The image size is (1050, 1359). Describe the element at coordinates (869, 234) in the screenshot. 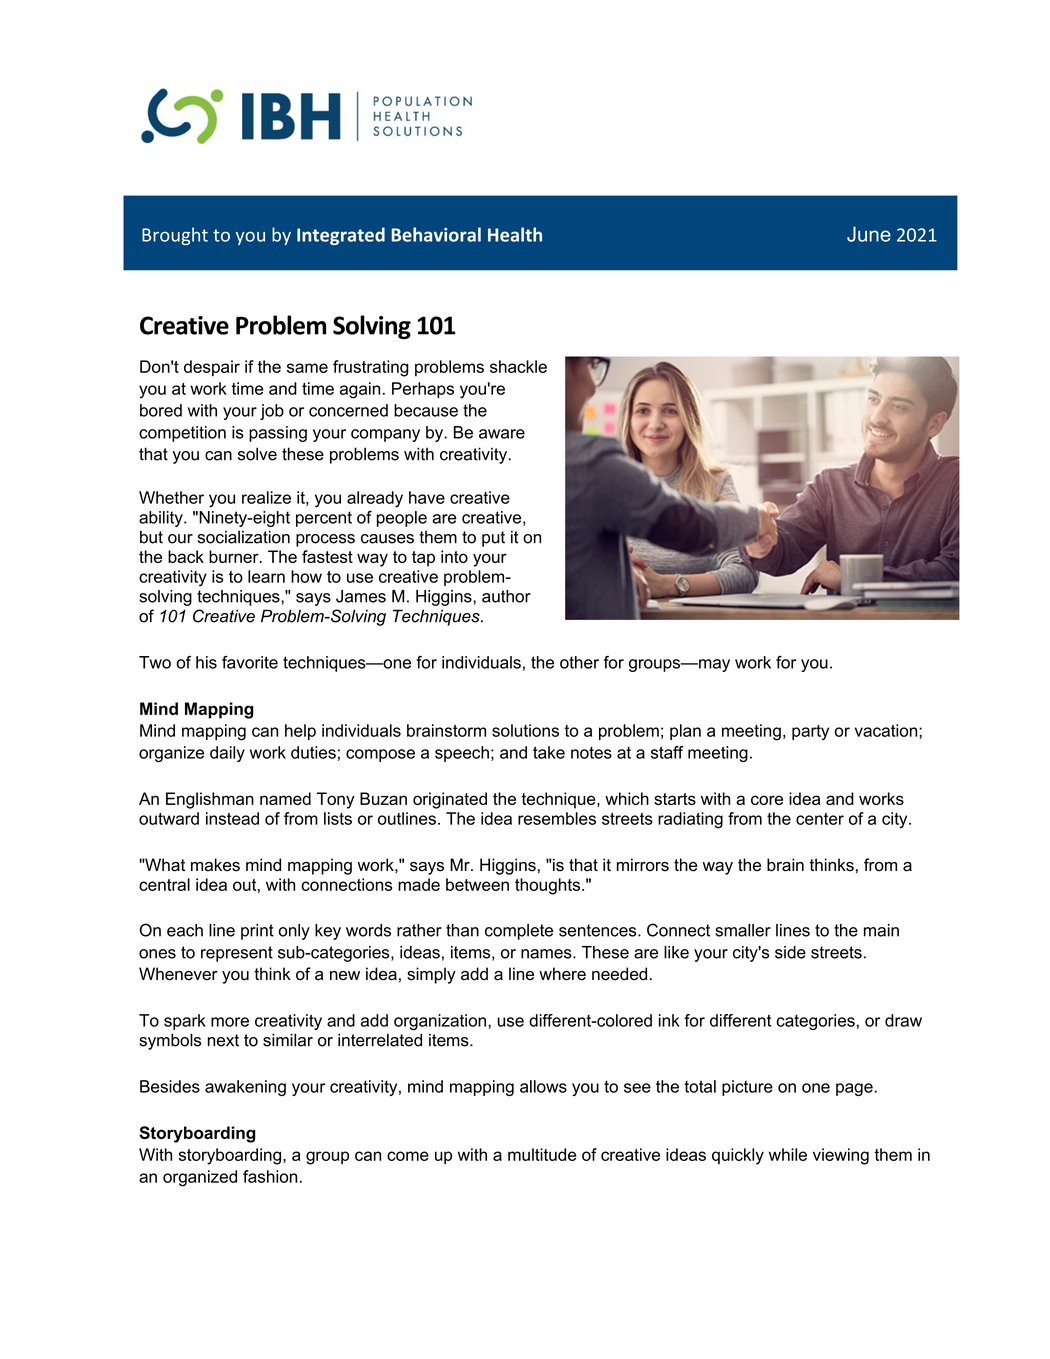

I see `June` at that location.
